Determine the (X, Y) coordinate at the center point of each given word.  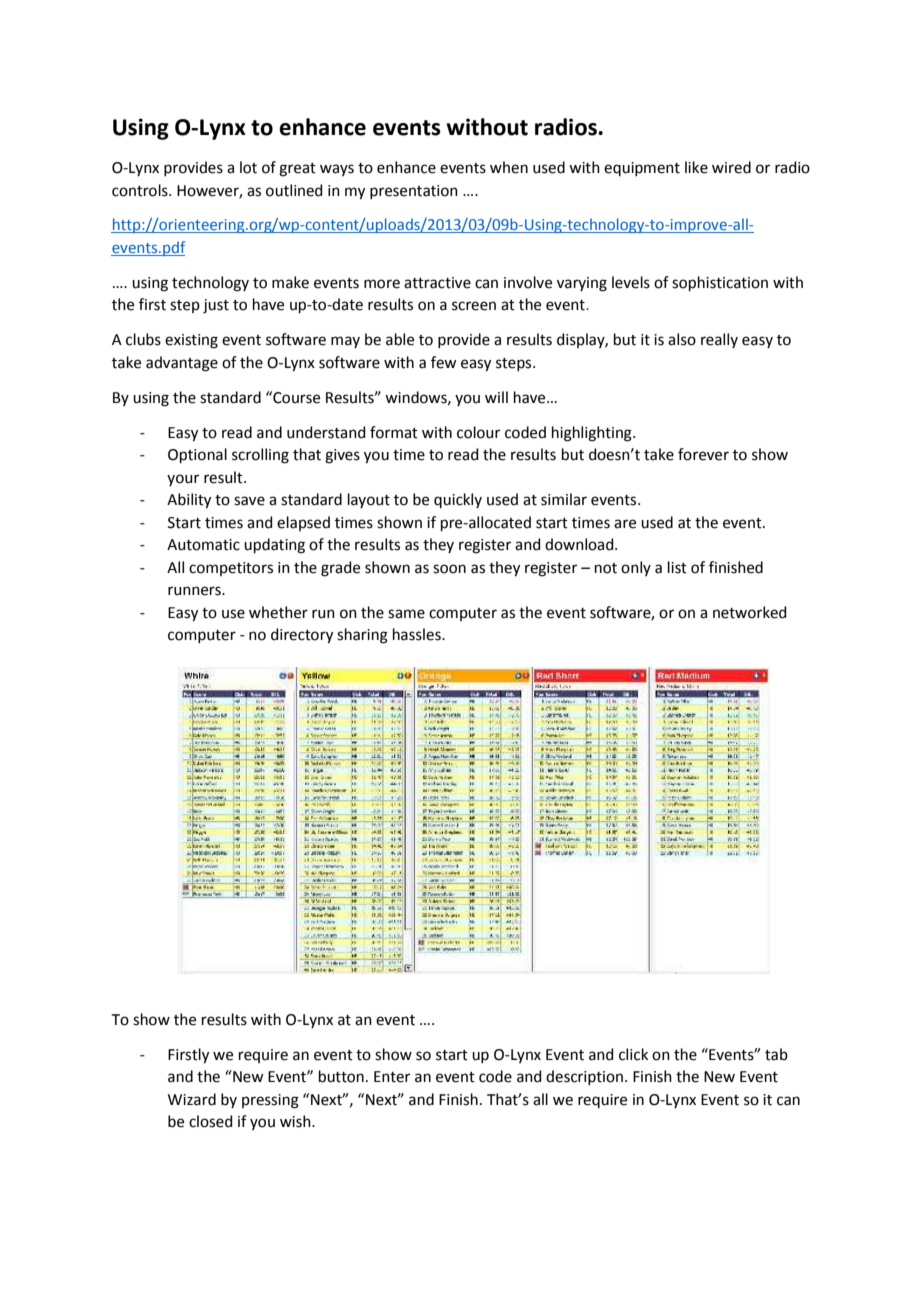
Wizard (192, 1099)
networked (750, 612)
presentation (414, 192)
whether (278, 612)
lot (248, 167)
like (696, 167)
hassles (418, 634)
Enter (392, 1077)
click (633, 1054)
